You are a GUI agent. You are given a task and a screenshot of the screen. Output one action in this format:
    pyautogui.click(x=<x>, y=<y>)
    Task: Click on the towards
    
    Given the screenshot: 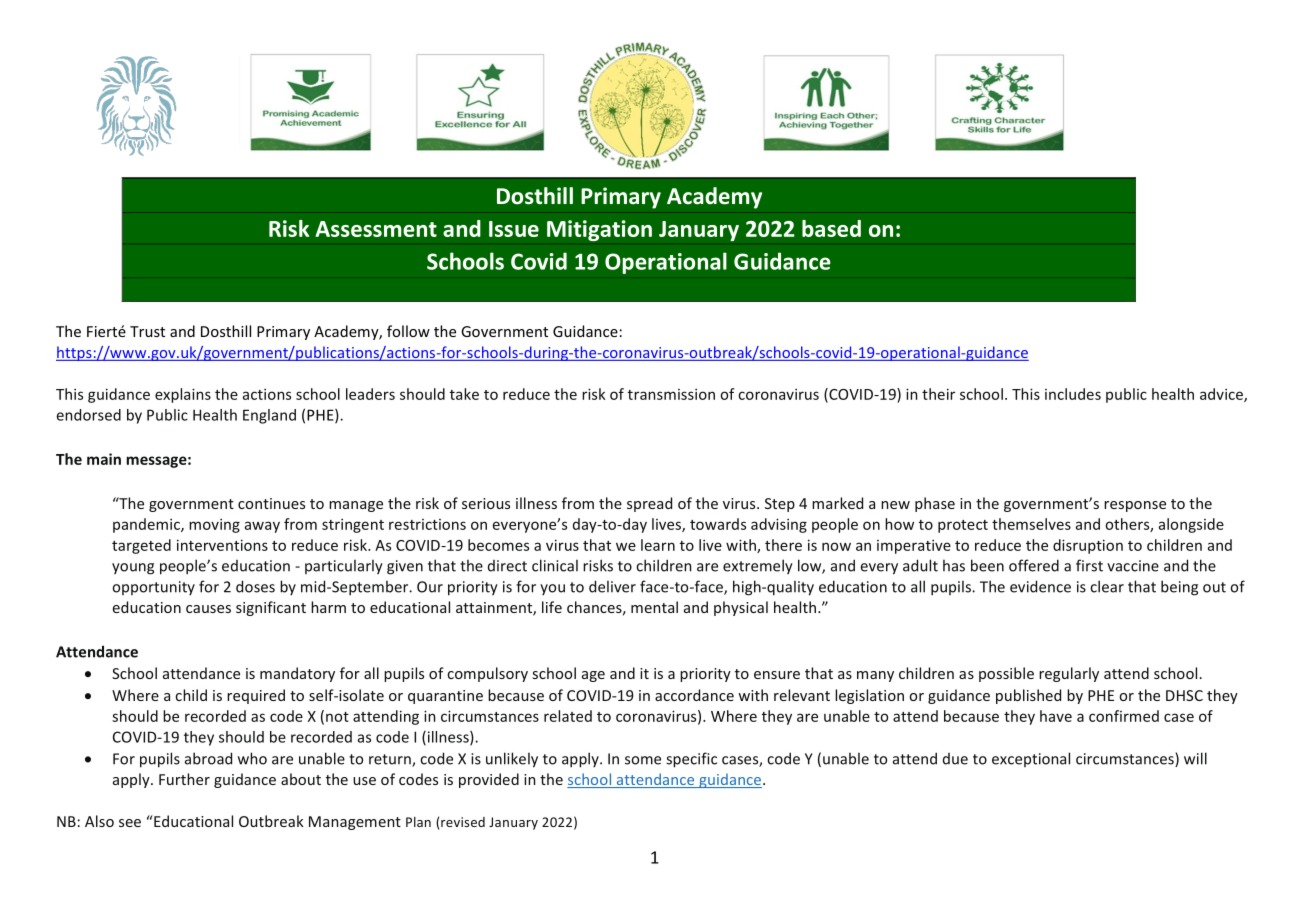 What is the action you would take?
    pyautogui.click(x=718, y=524)
